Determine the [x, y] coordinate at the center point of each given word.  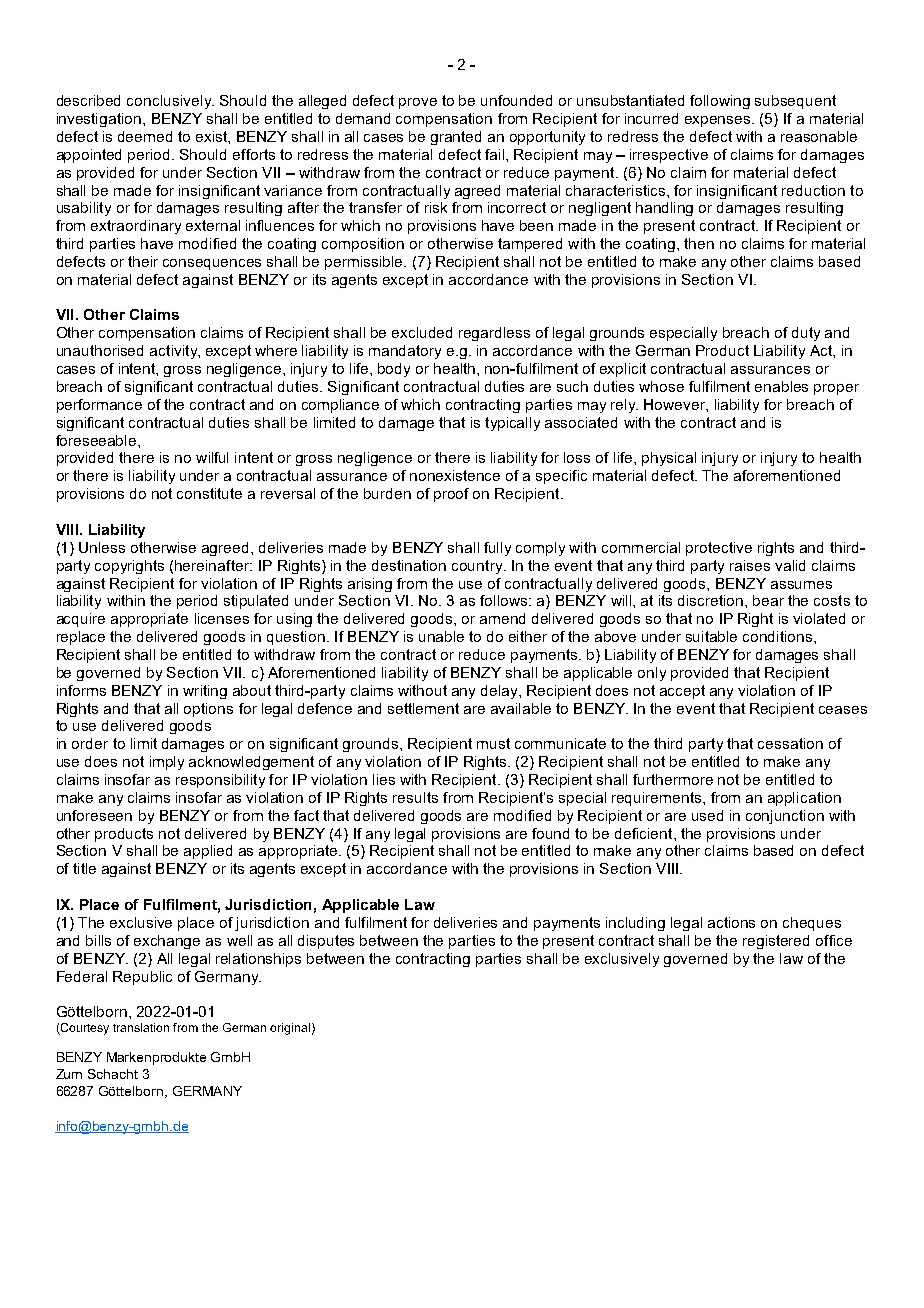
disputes [326, 942]
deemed [145, 136]
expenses [719, 121]
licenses [222, 618]
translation [141, 1027]
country [478, 567]
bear [768, 600]
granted [456, 138]
